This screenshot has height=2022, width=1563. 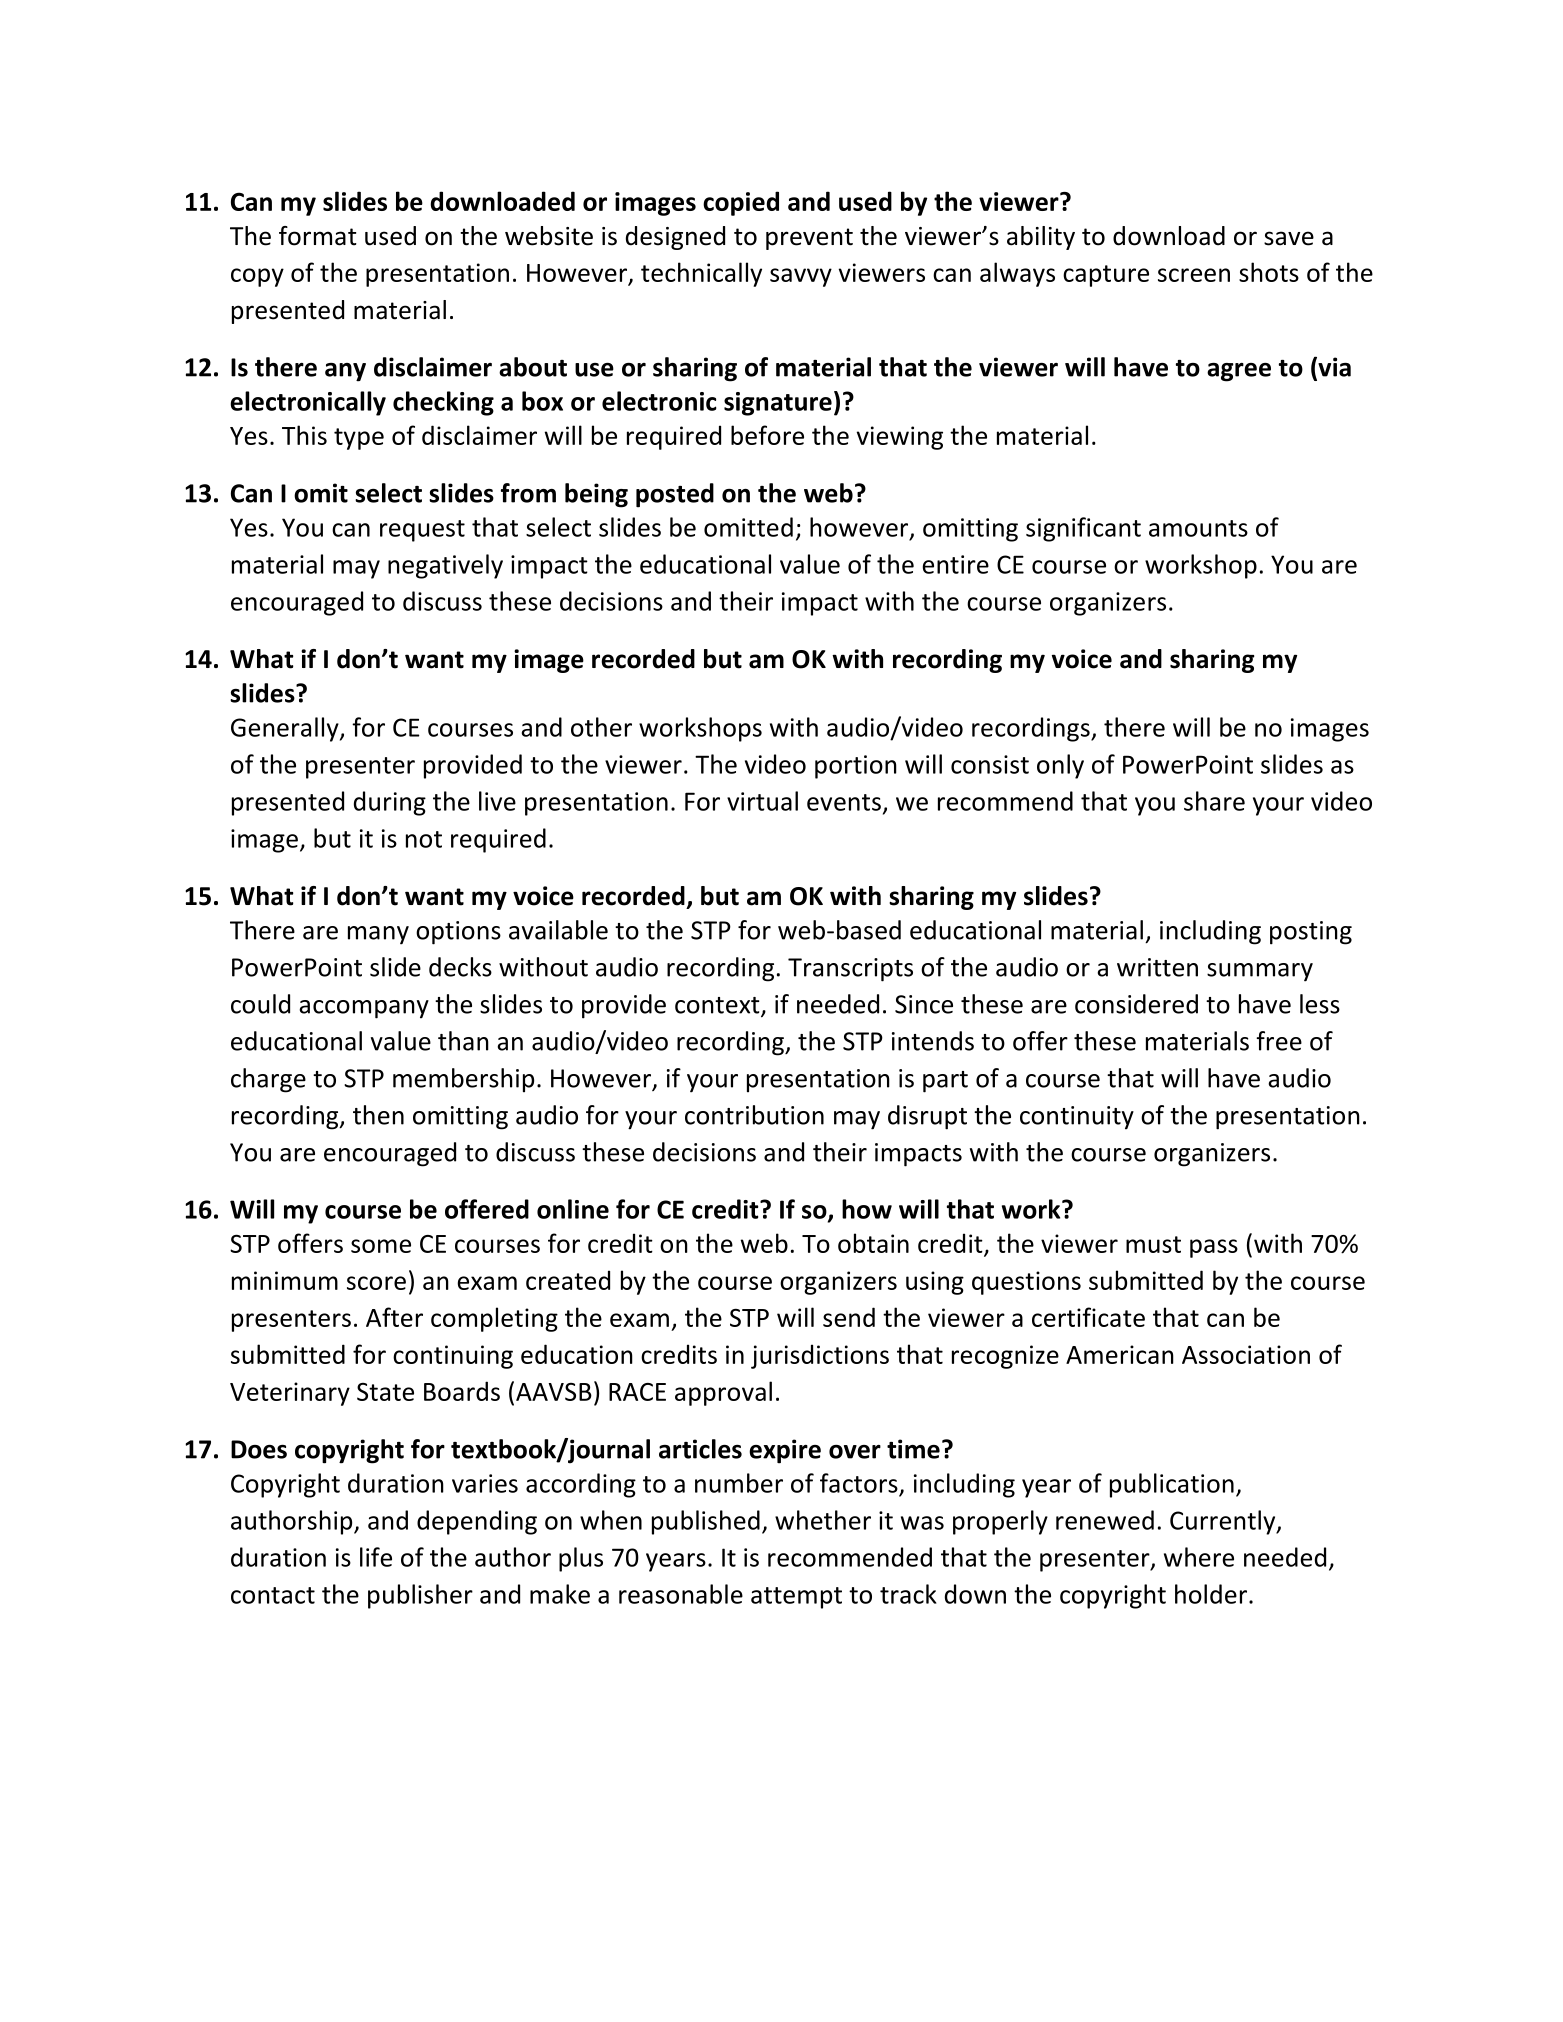 I want to click on screen, so click(x=1194, y=275).
